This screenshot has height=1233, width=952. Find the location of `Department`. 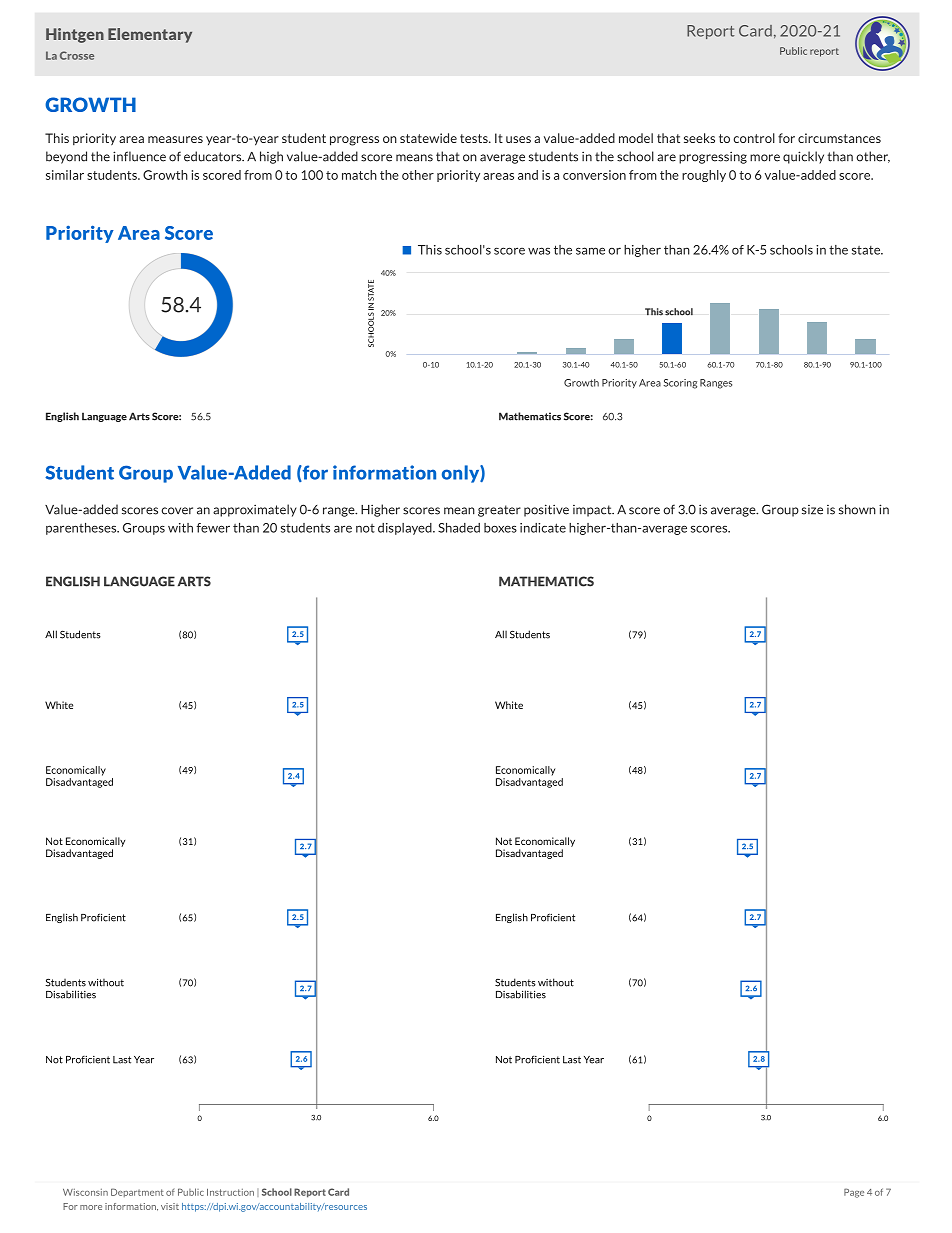

Department is located at coordinates (137, 1192).
